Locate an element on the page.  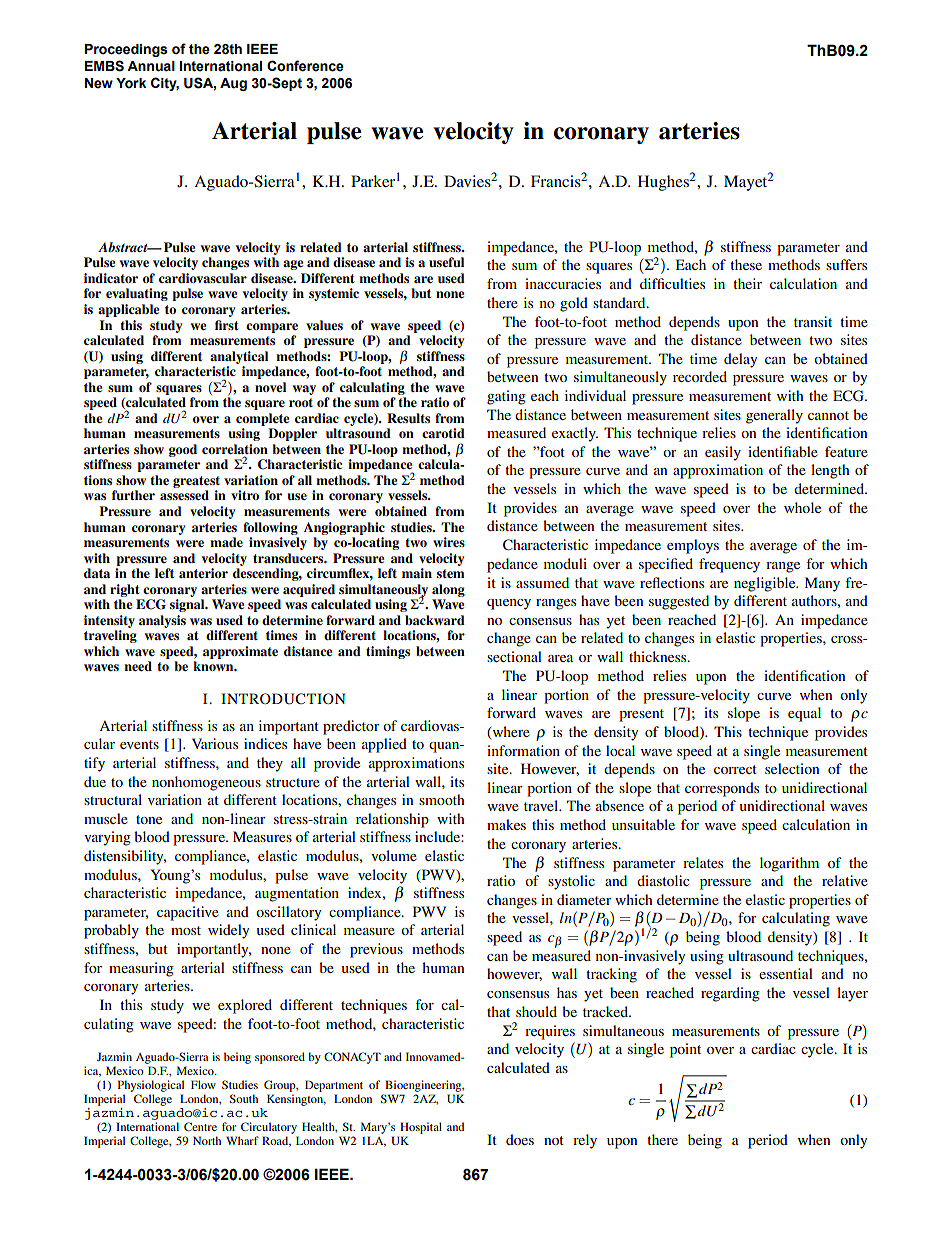
correct is located at coordinates (735, 769).
